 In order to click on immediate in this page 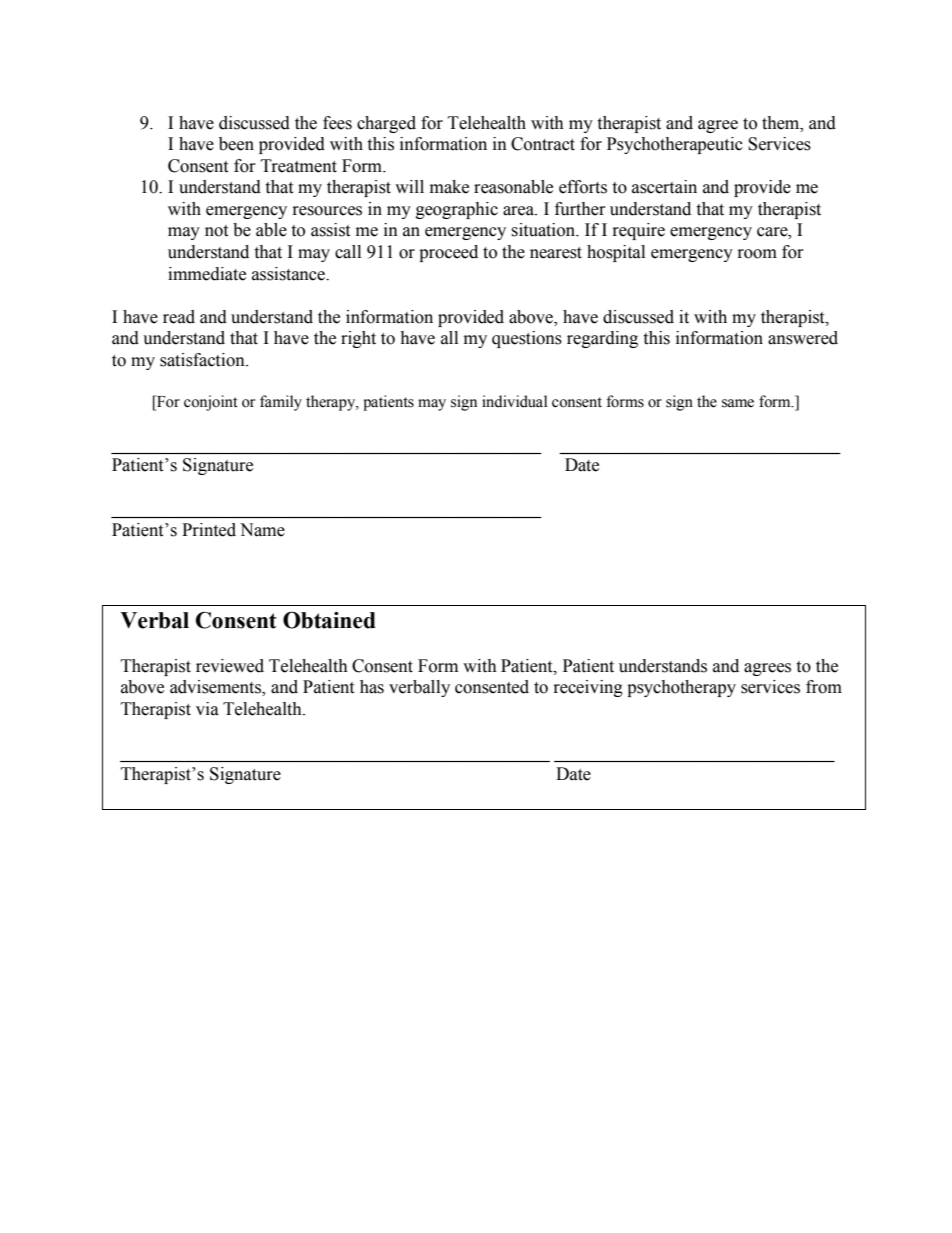, I will do `click(207, 274)`.
